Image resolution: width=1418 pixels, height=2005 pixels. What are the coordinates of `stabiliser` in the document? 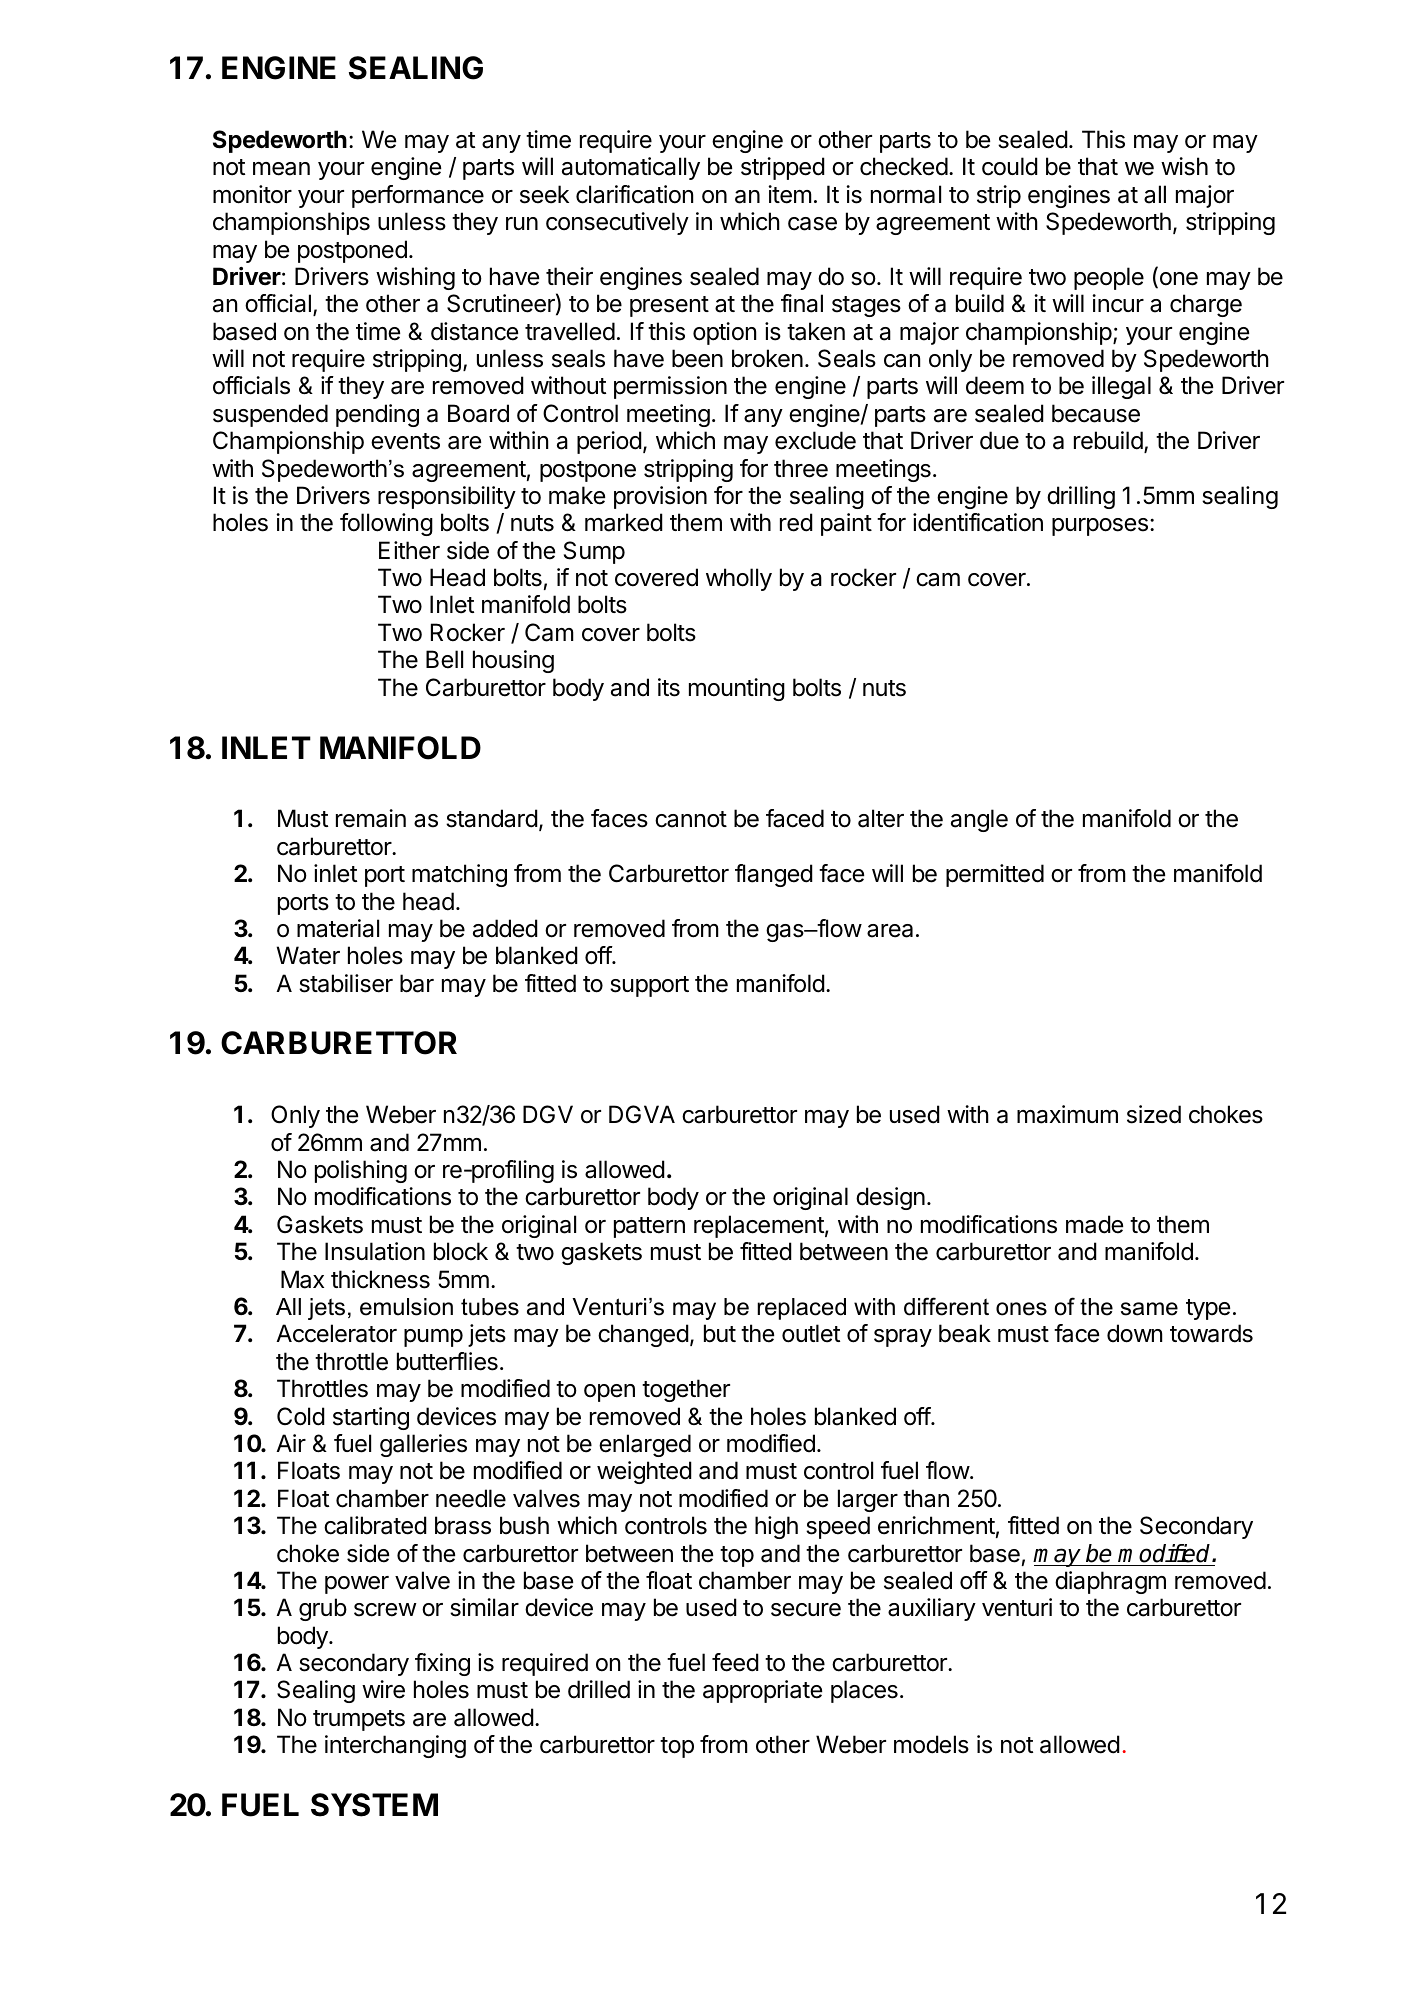 It's located at (346, 983).
